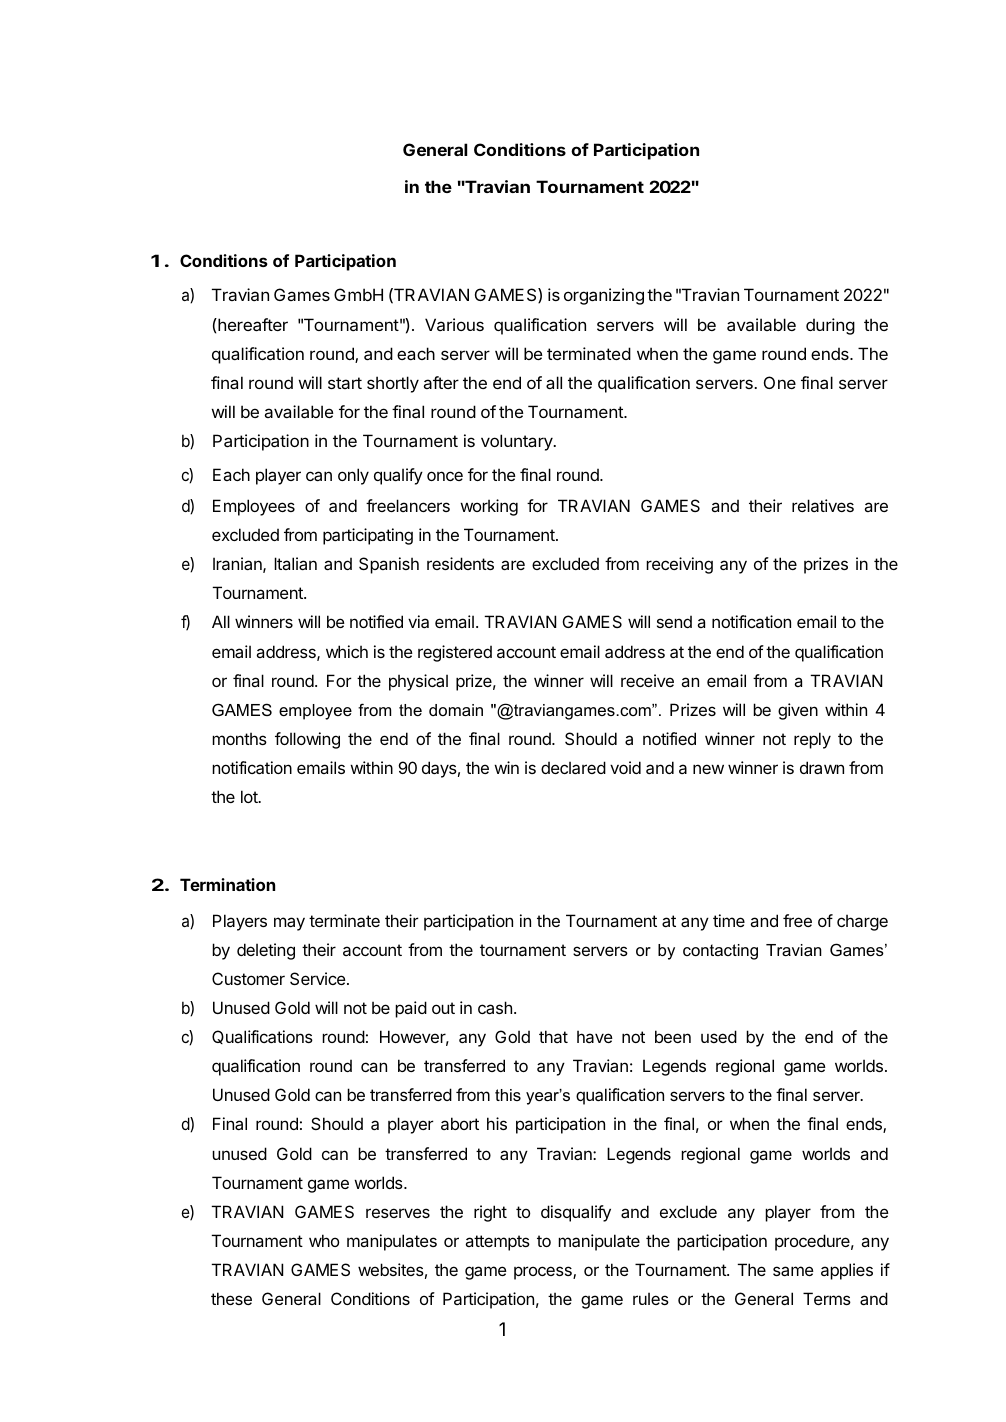  Describe the element at coordinates (573, 767) in the page. I see `declared` at that location.
